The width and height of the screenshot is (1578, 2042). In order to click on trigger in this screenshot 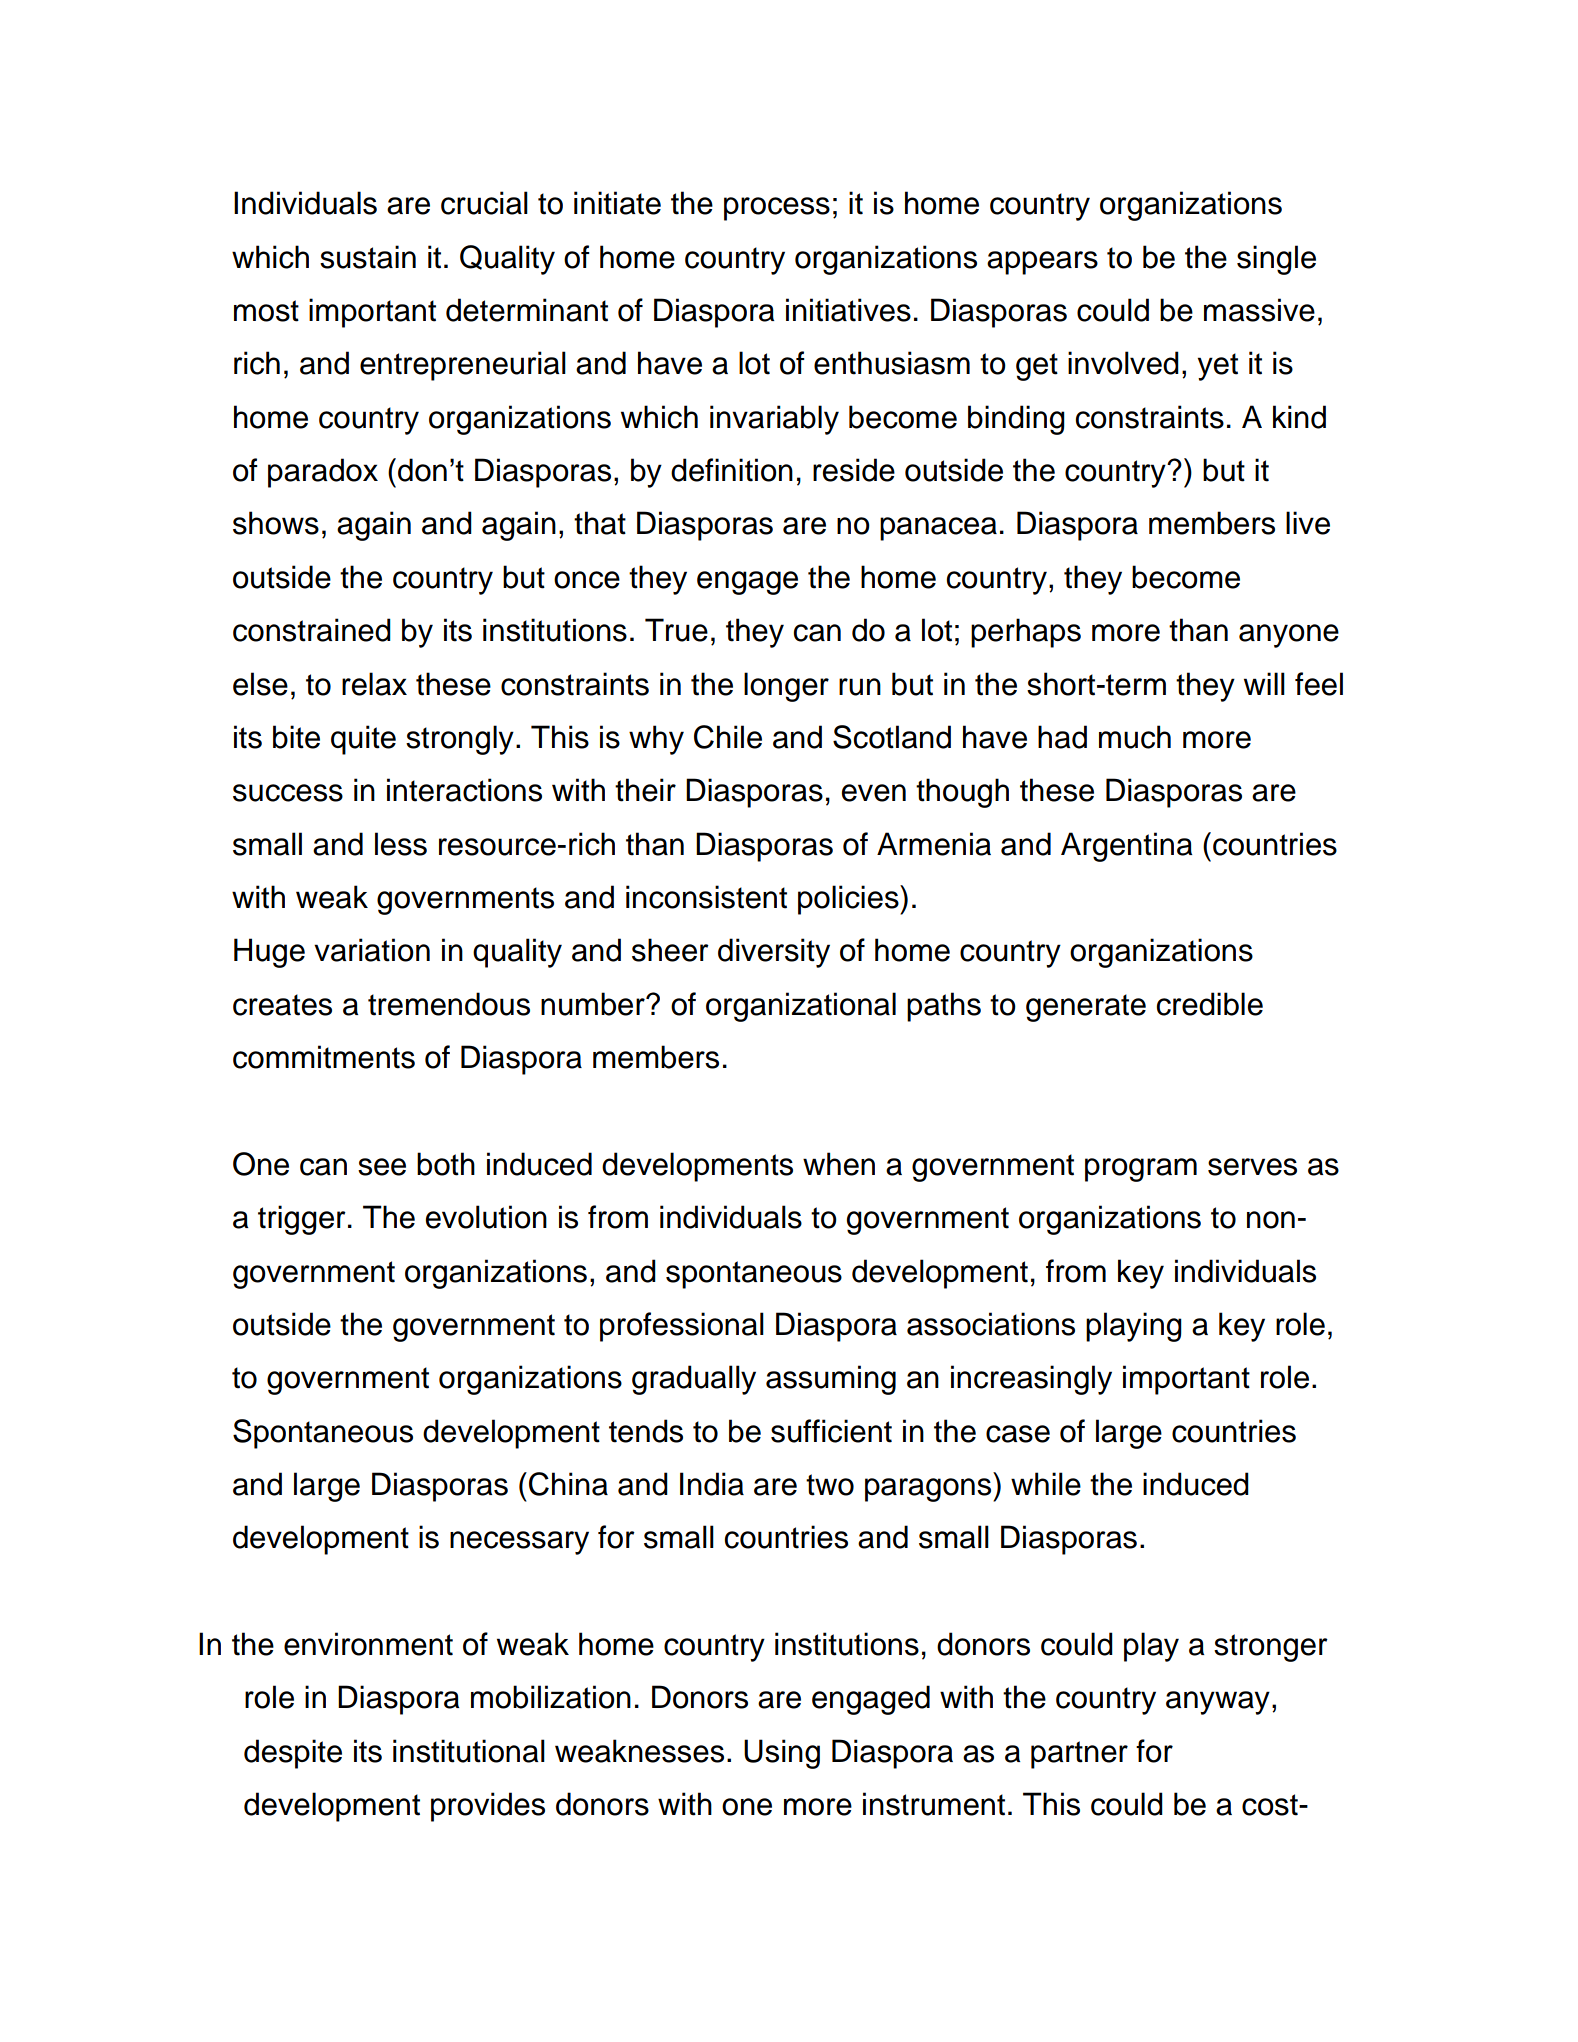, I will do `click(302, 1220)`.
